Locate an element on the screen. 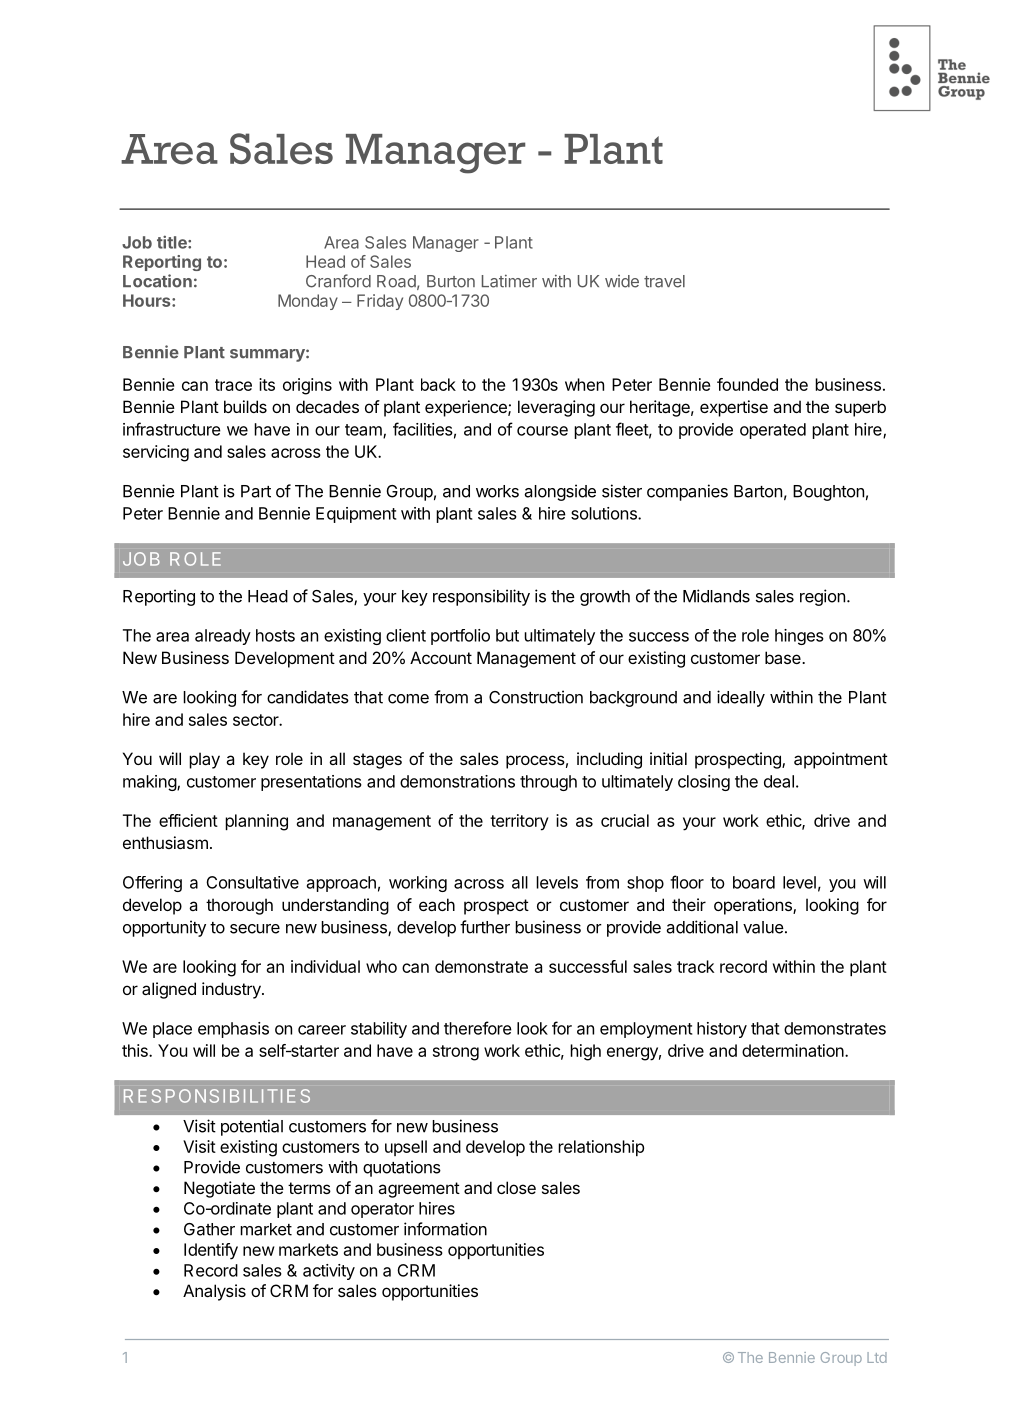  Ltd is located at coordinates (877, 1357).
